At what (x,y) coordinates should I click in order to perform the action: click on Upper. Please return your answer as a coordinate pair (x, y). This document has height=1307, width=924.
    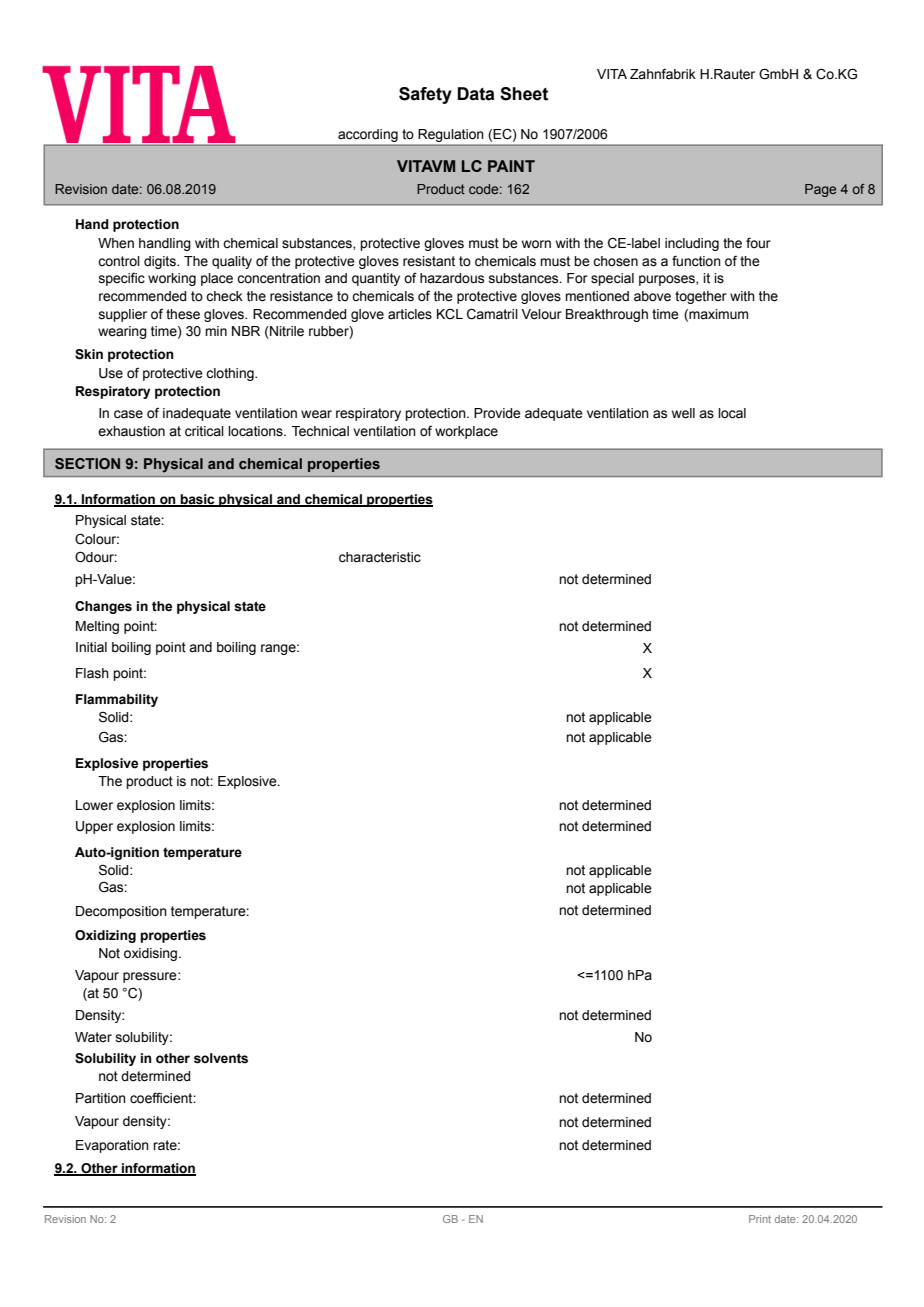
    Looking at the image, I should click on (94, 827).
